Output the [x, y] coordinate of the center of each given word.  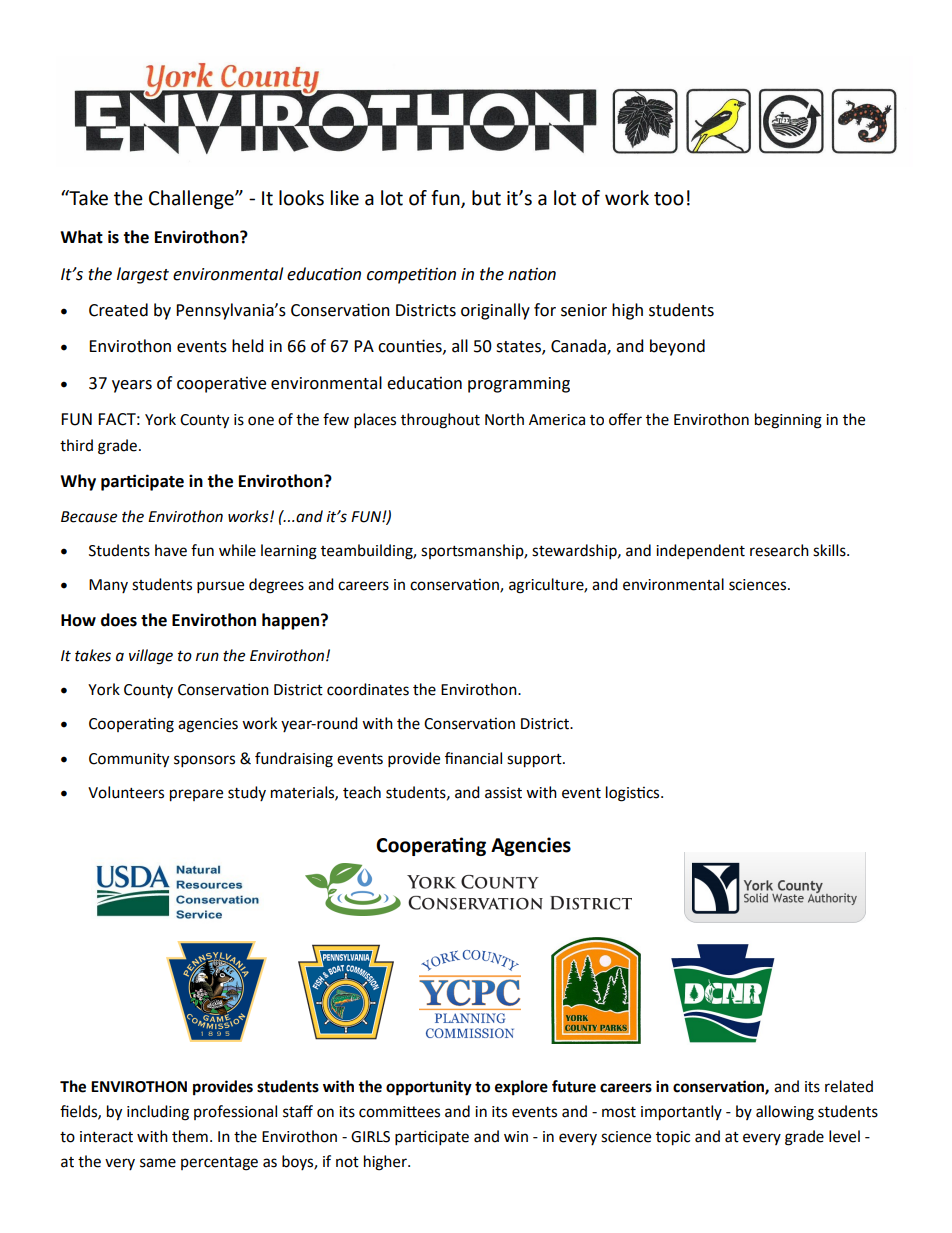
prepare [196, 795]
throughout [440, 421]
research [779, 550]
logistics [634, 794]
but [486, 198]
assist [503, 793]
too [669, 199]
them [190, 1136]
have [171, 550]
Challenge [192, 199]
